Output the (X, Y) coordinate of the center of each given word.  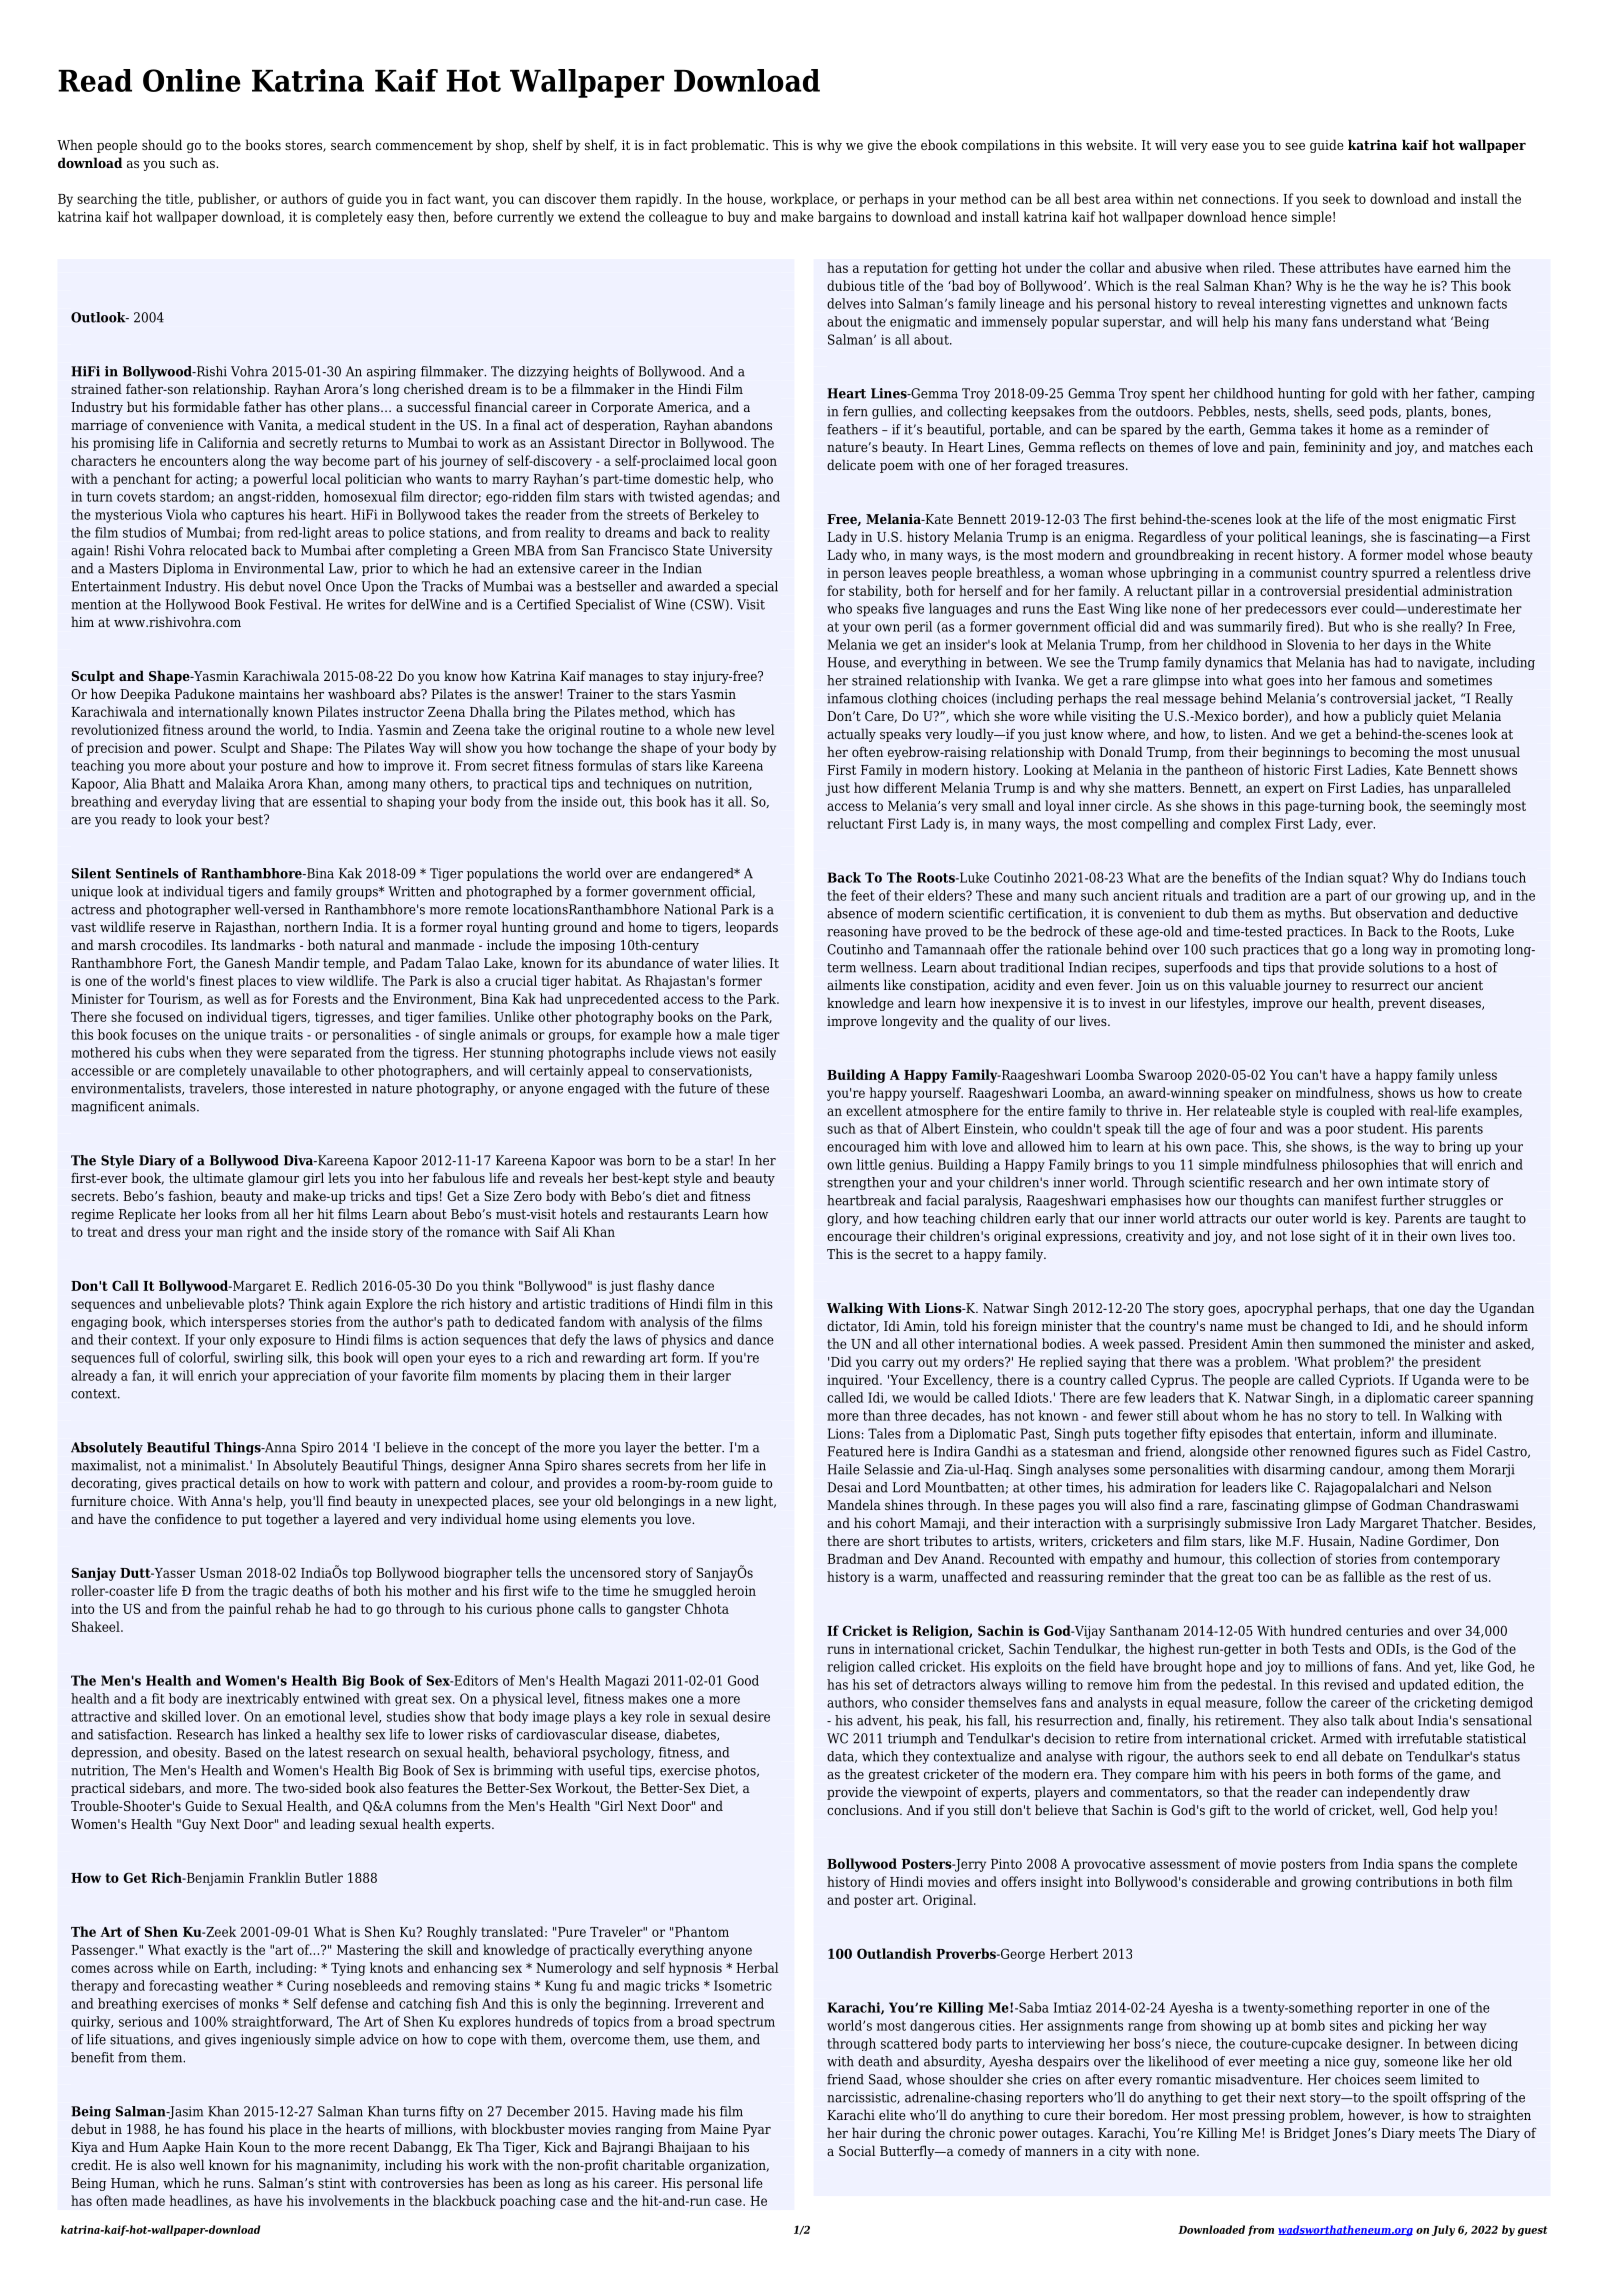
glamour (273, 1179)
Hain (219, 2147)
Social (857, 2150)
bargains (844, 218)
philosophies (1360, 1165)
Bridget (1307, 2134)
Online (192, 80)
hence (1269, 216)
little (871, 1164)
